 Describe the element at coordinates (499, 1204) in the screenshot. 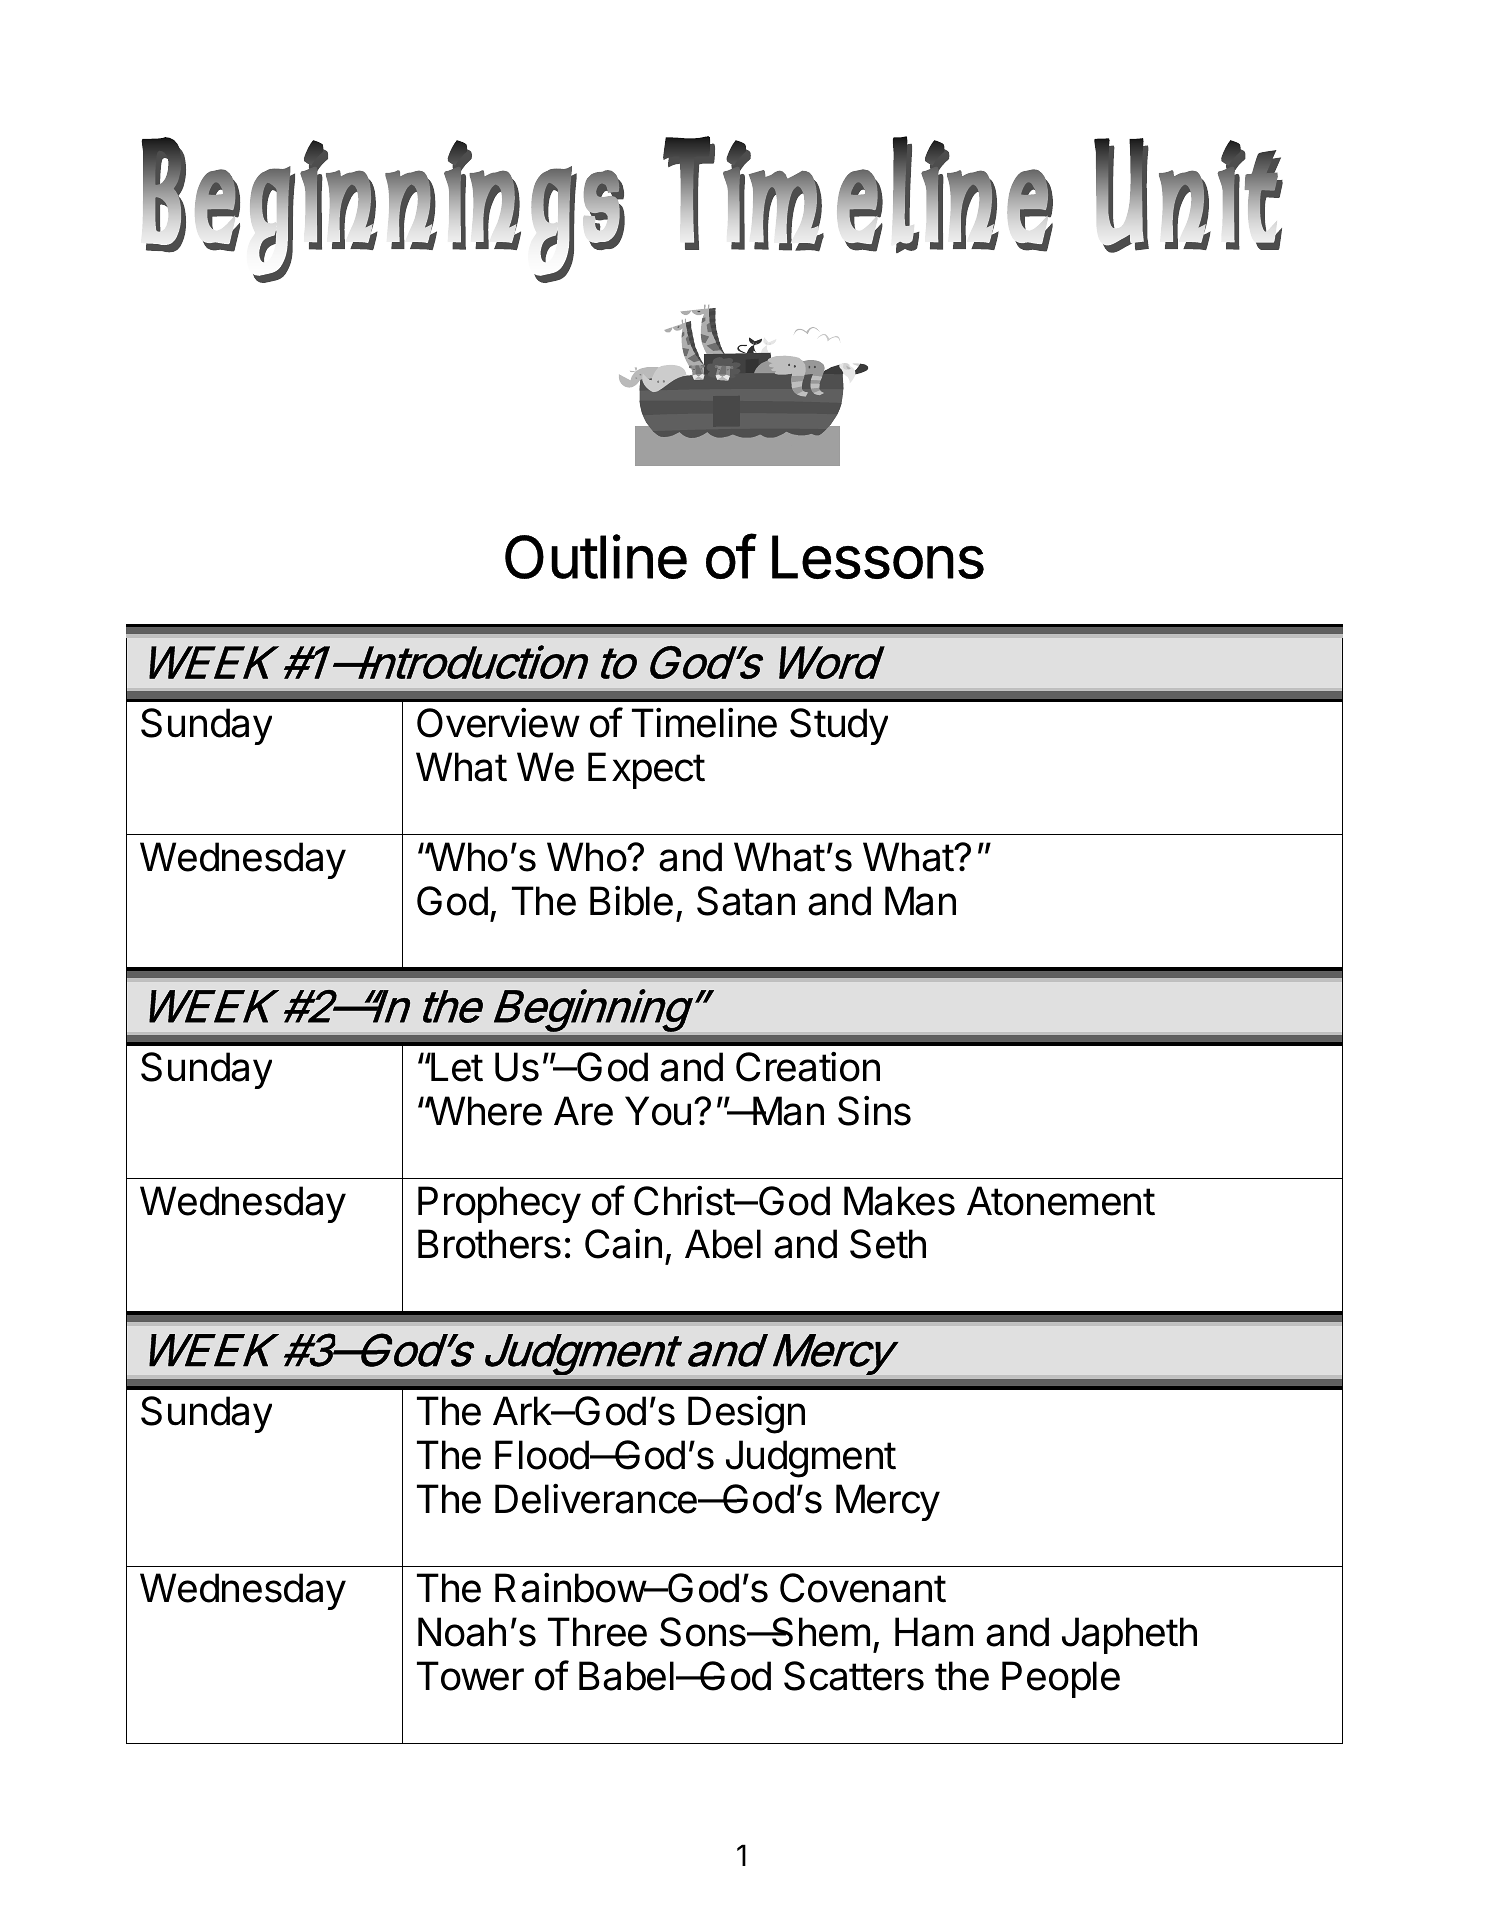

I see `Prophecy` at that location.
